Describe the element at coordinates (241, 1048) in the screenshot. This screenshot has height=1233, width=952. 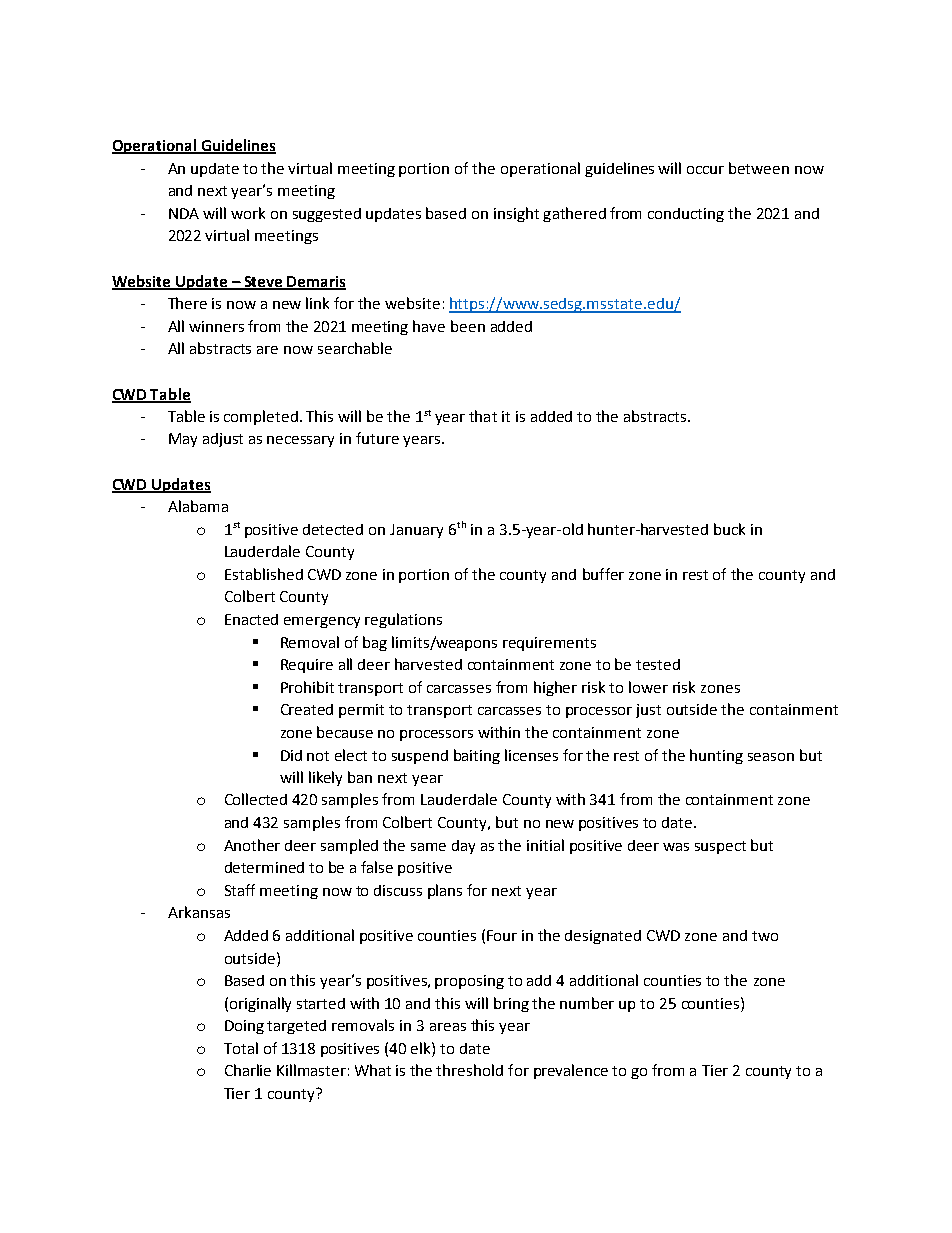
I see `Total` at that location.
